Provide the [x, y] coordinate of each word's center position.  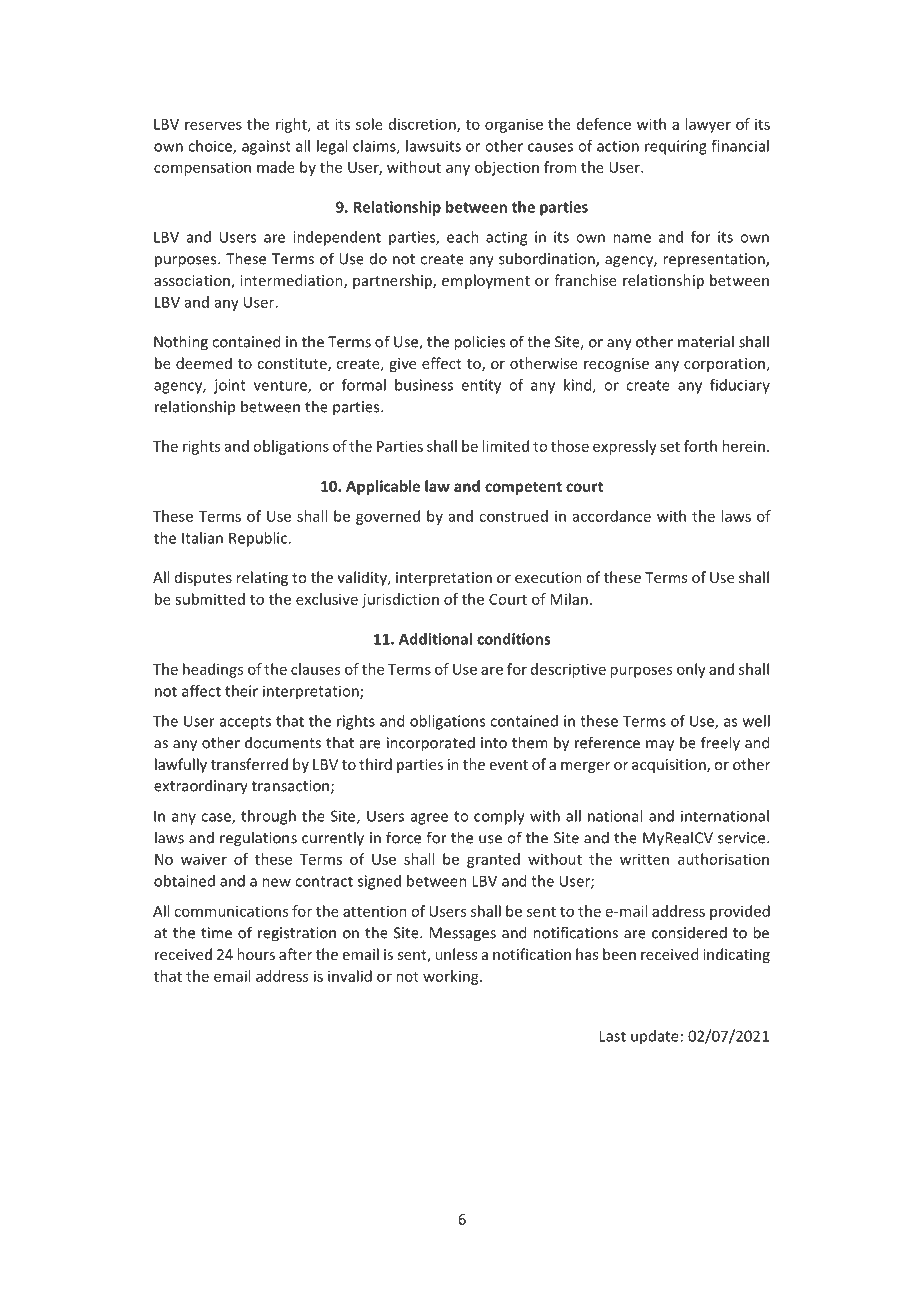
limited [505, 446]
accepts [245, 723]
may [660, 746]
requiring [676, 147]
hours [256, 954]
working [452, 977]
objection [507, 168]
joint [230, 386]
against [266, 147]
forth [700, 446]
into [494, 743]
